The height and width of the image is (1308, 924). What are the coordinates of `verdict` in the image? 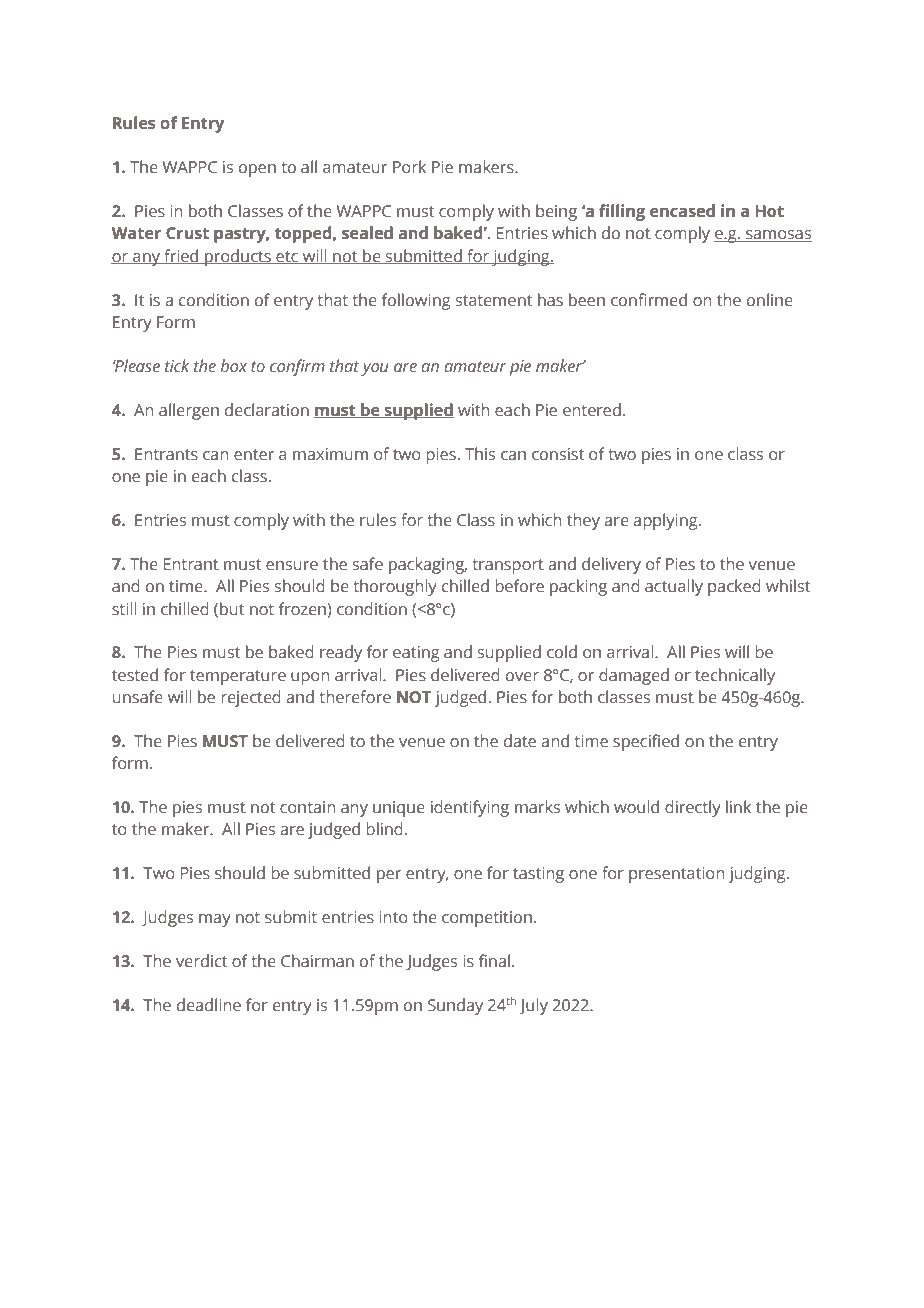 It's located at (201, 960).
